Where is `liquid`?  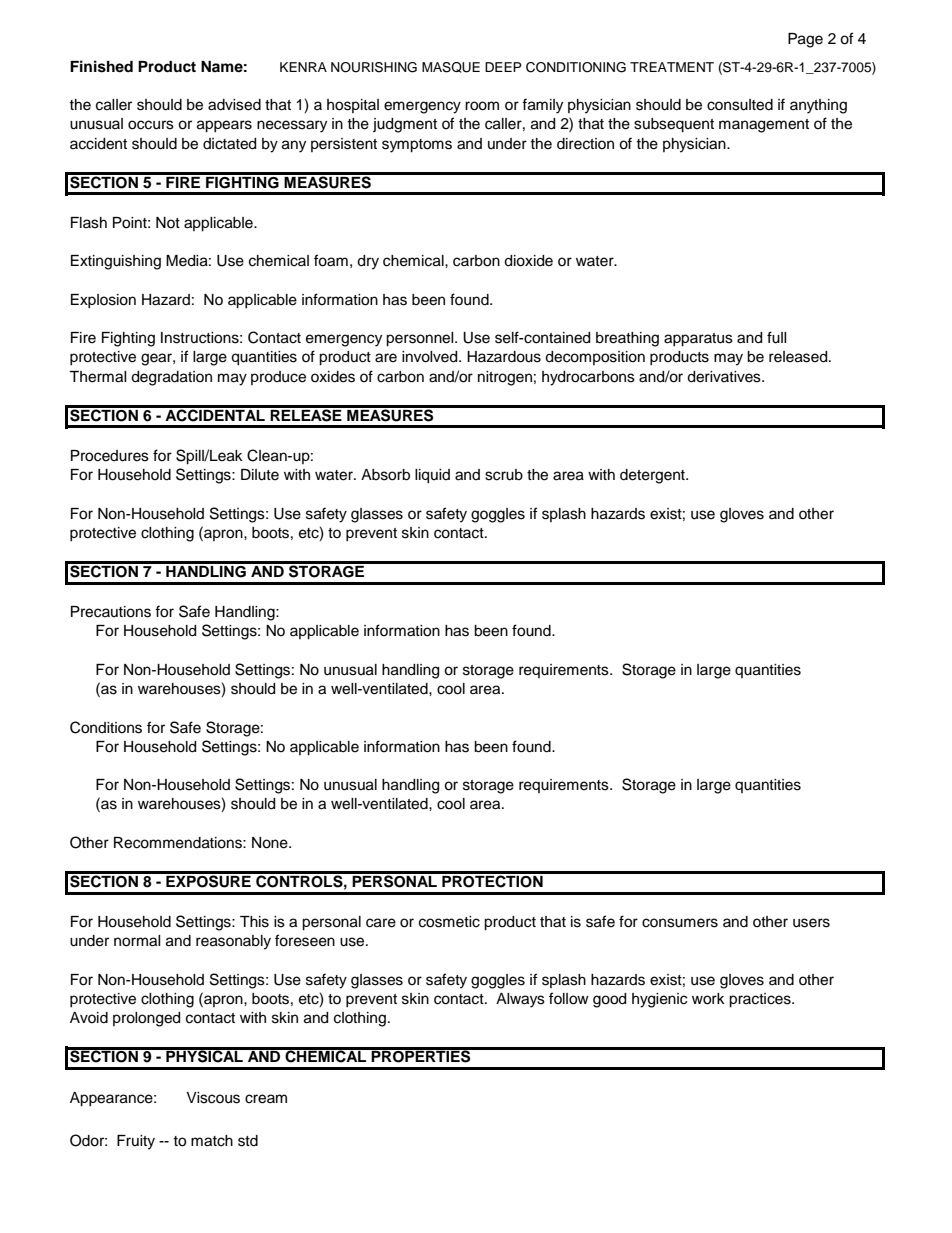 liquid is located at coordinates (432, 476).
